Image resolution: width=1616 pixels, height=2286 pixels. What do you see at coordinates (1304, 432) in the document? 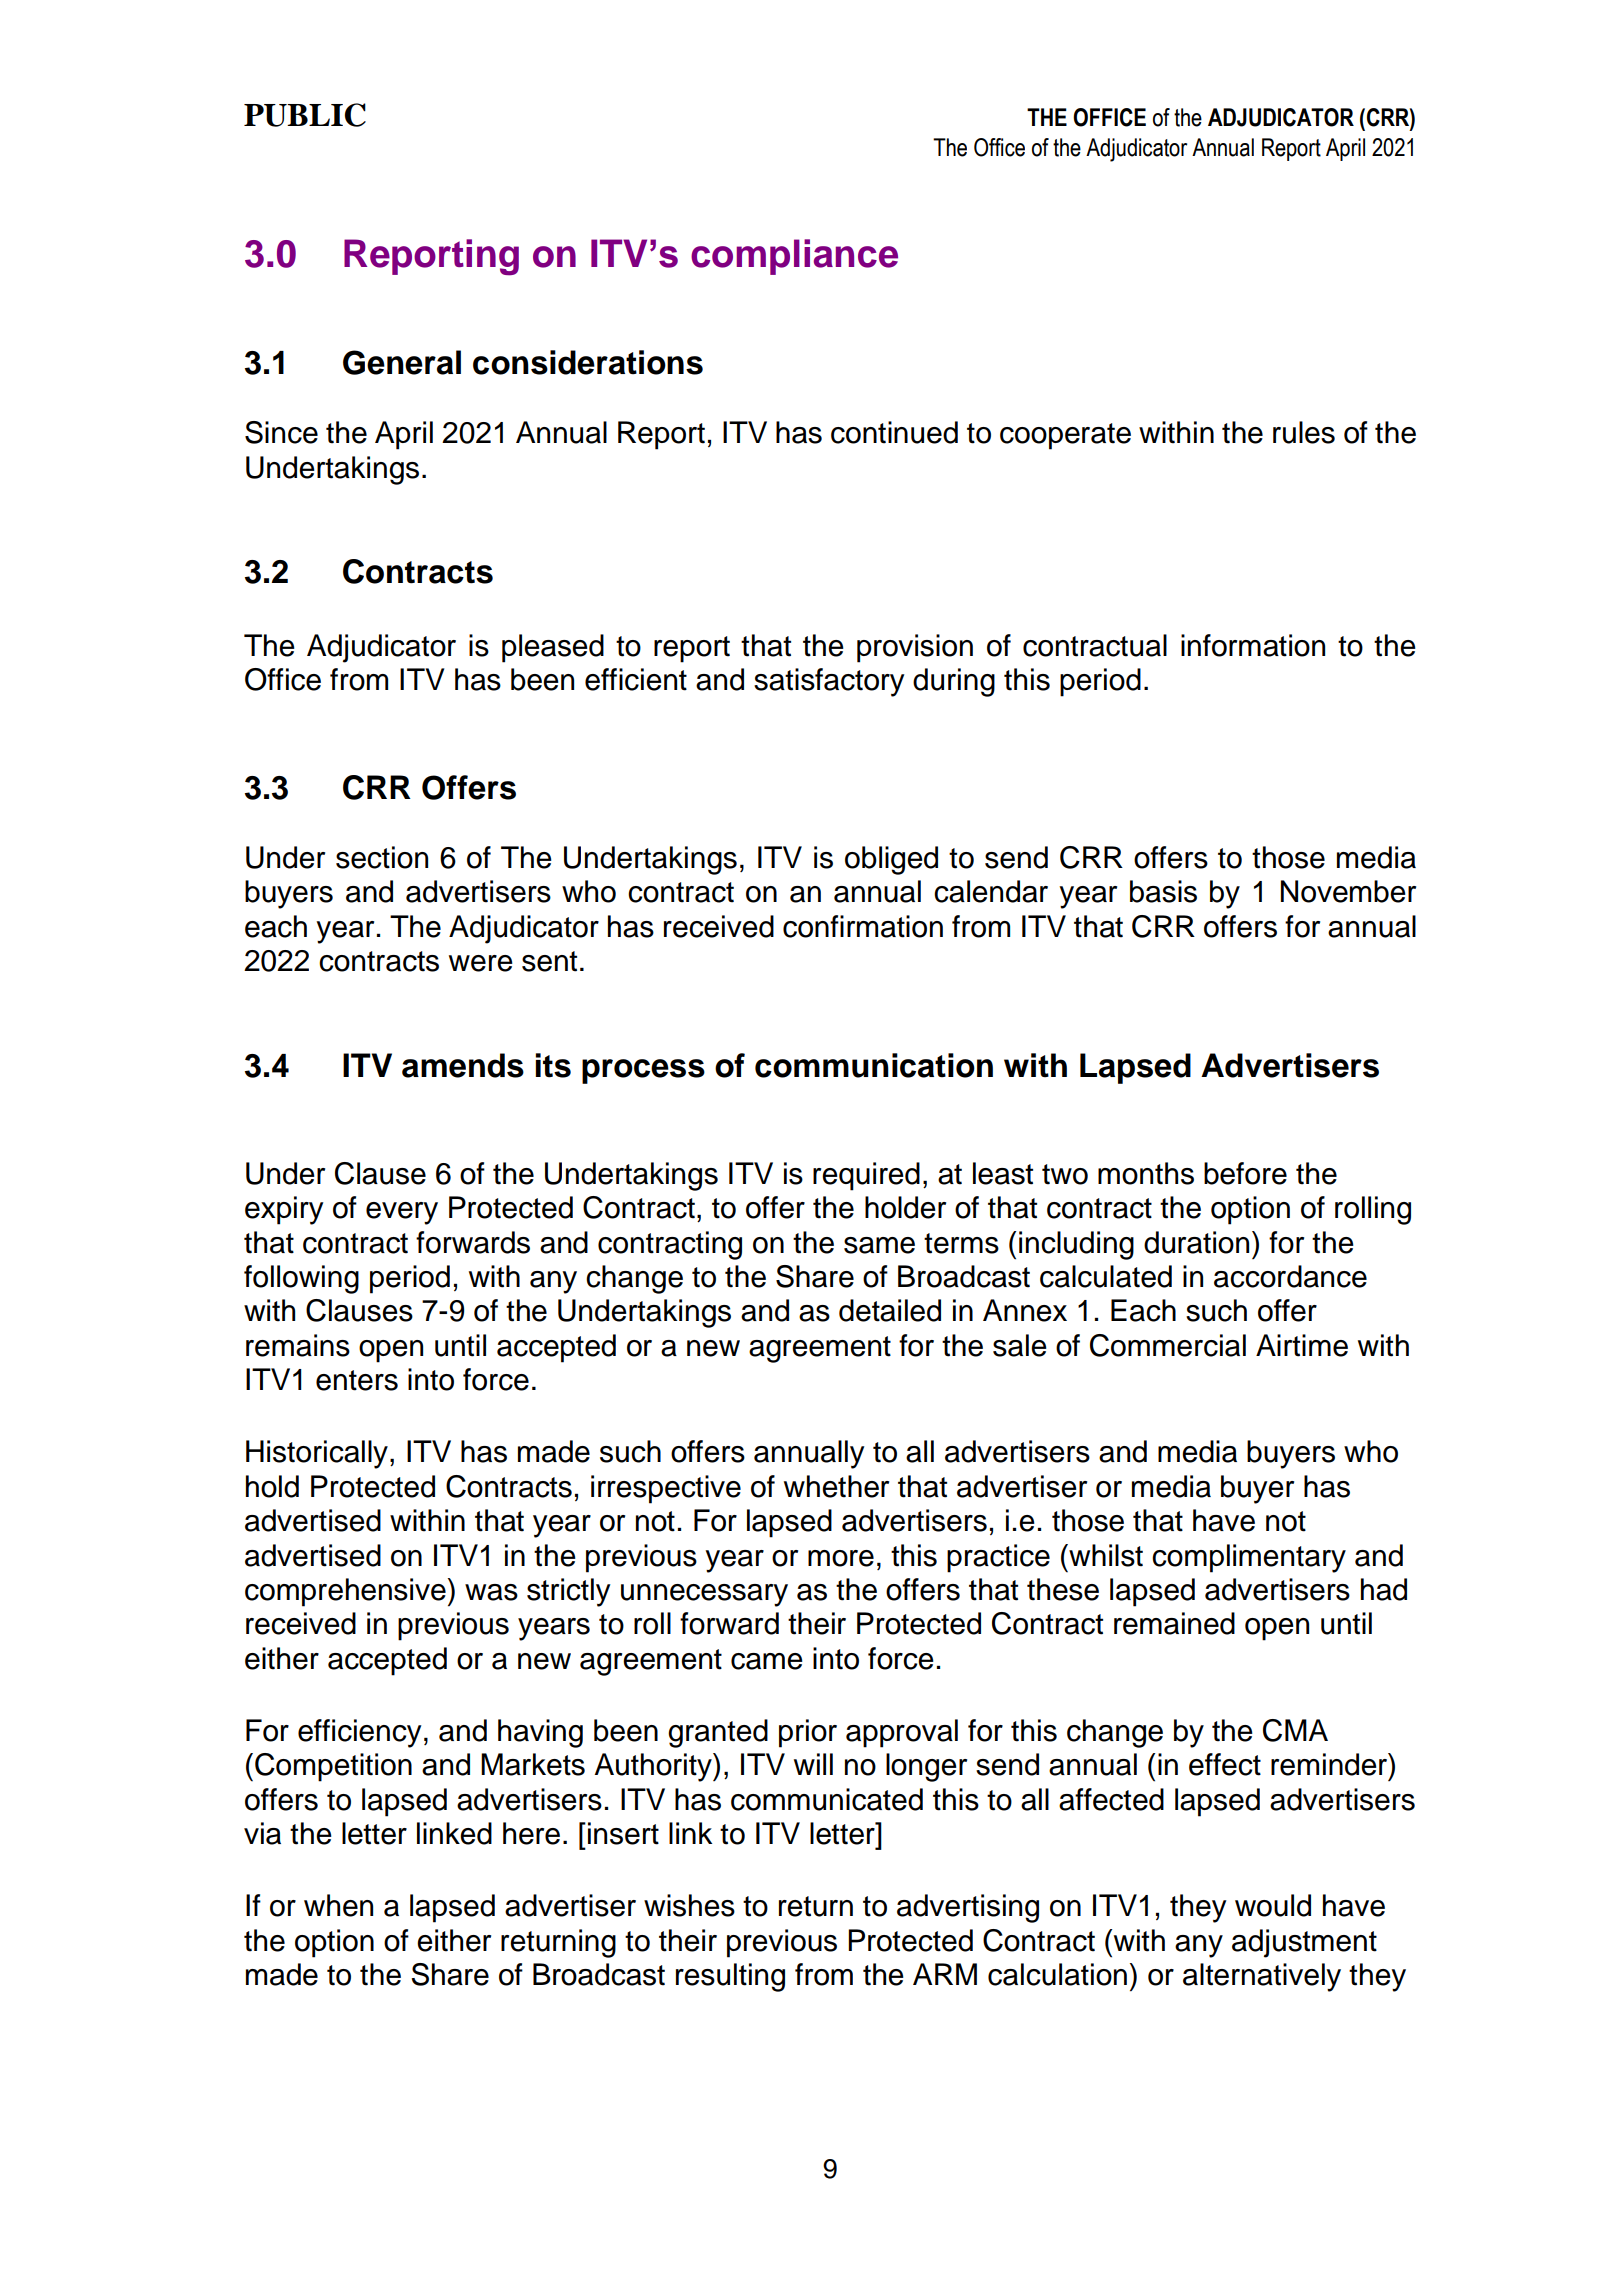
I see `rules` at bounding box center [1304, 432].
